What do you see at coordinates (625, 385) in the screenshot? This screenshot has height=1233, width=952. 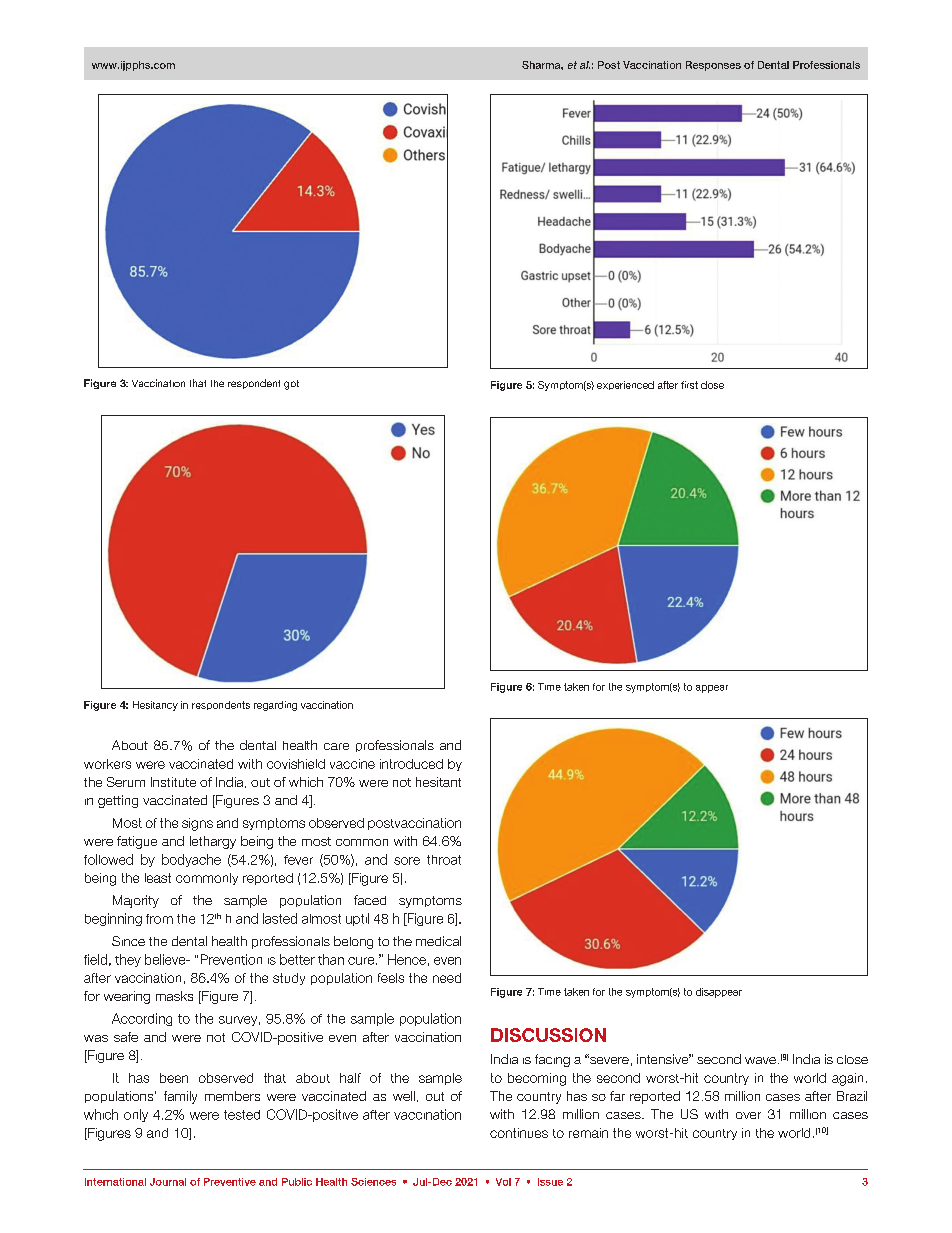 I see `experienced` at bounding box center [625, 385].
